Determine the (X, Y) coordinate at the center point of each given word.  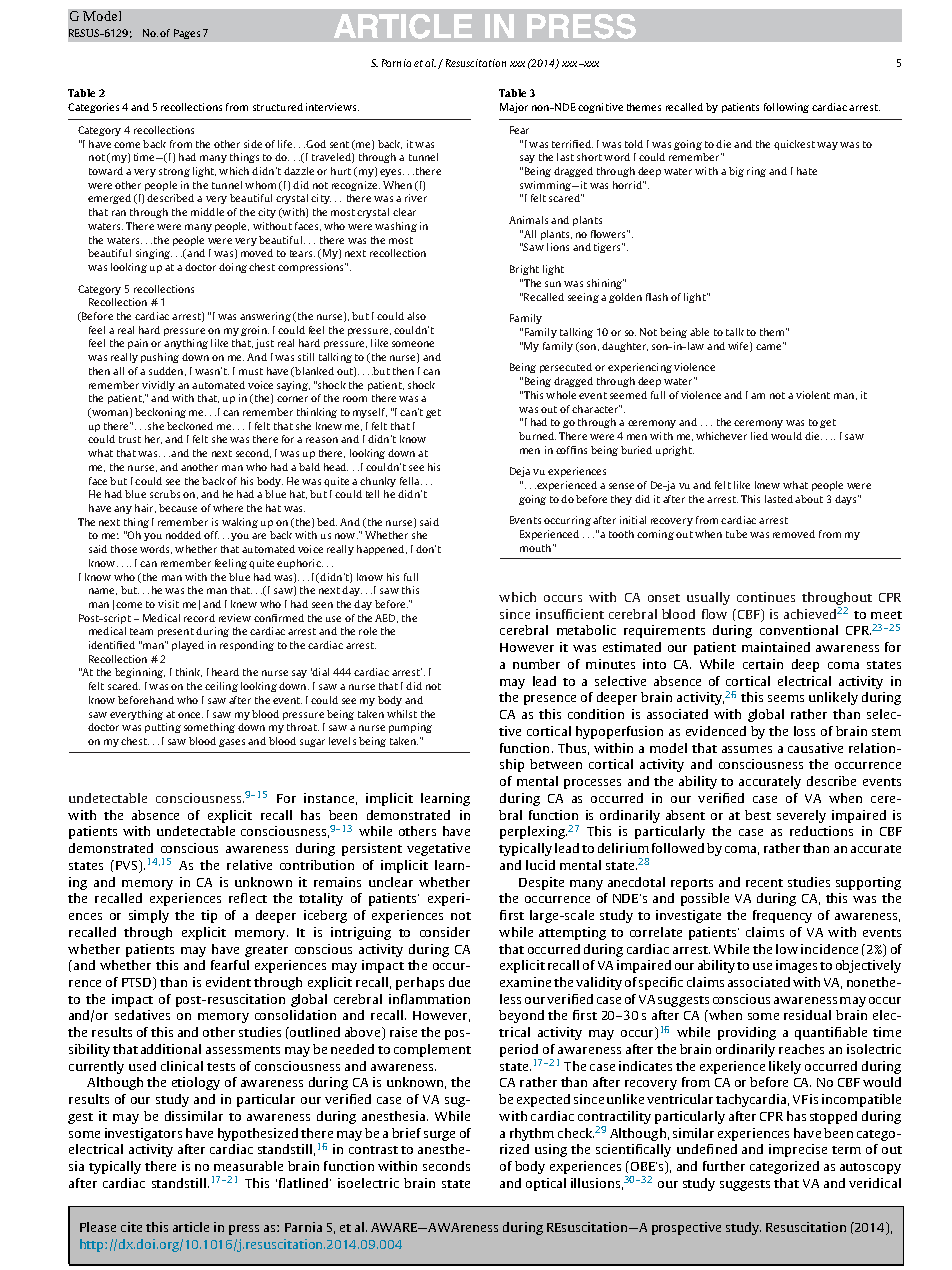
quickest (794, 145)
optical (546, 1184)
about (809, 499)
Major (514, 108)
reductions (821, 831)
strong (174, 172)
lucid (540, 865)
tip (209, 916)
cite (131, 1227)
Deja (520, 472)
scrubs (165, 494)
